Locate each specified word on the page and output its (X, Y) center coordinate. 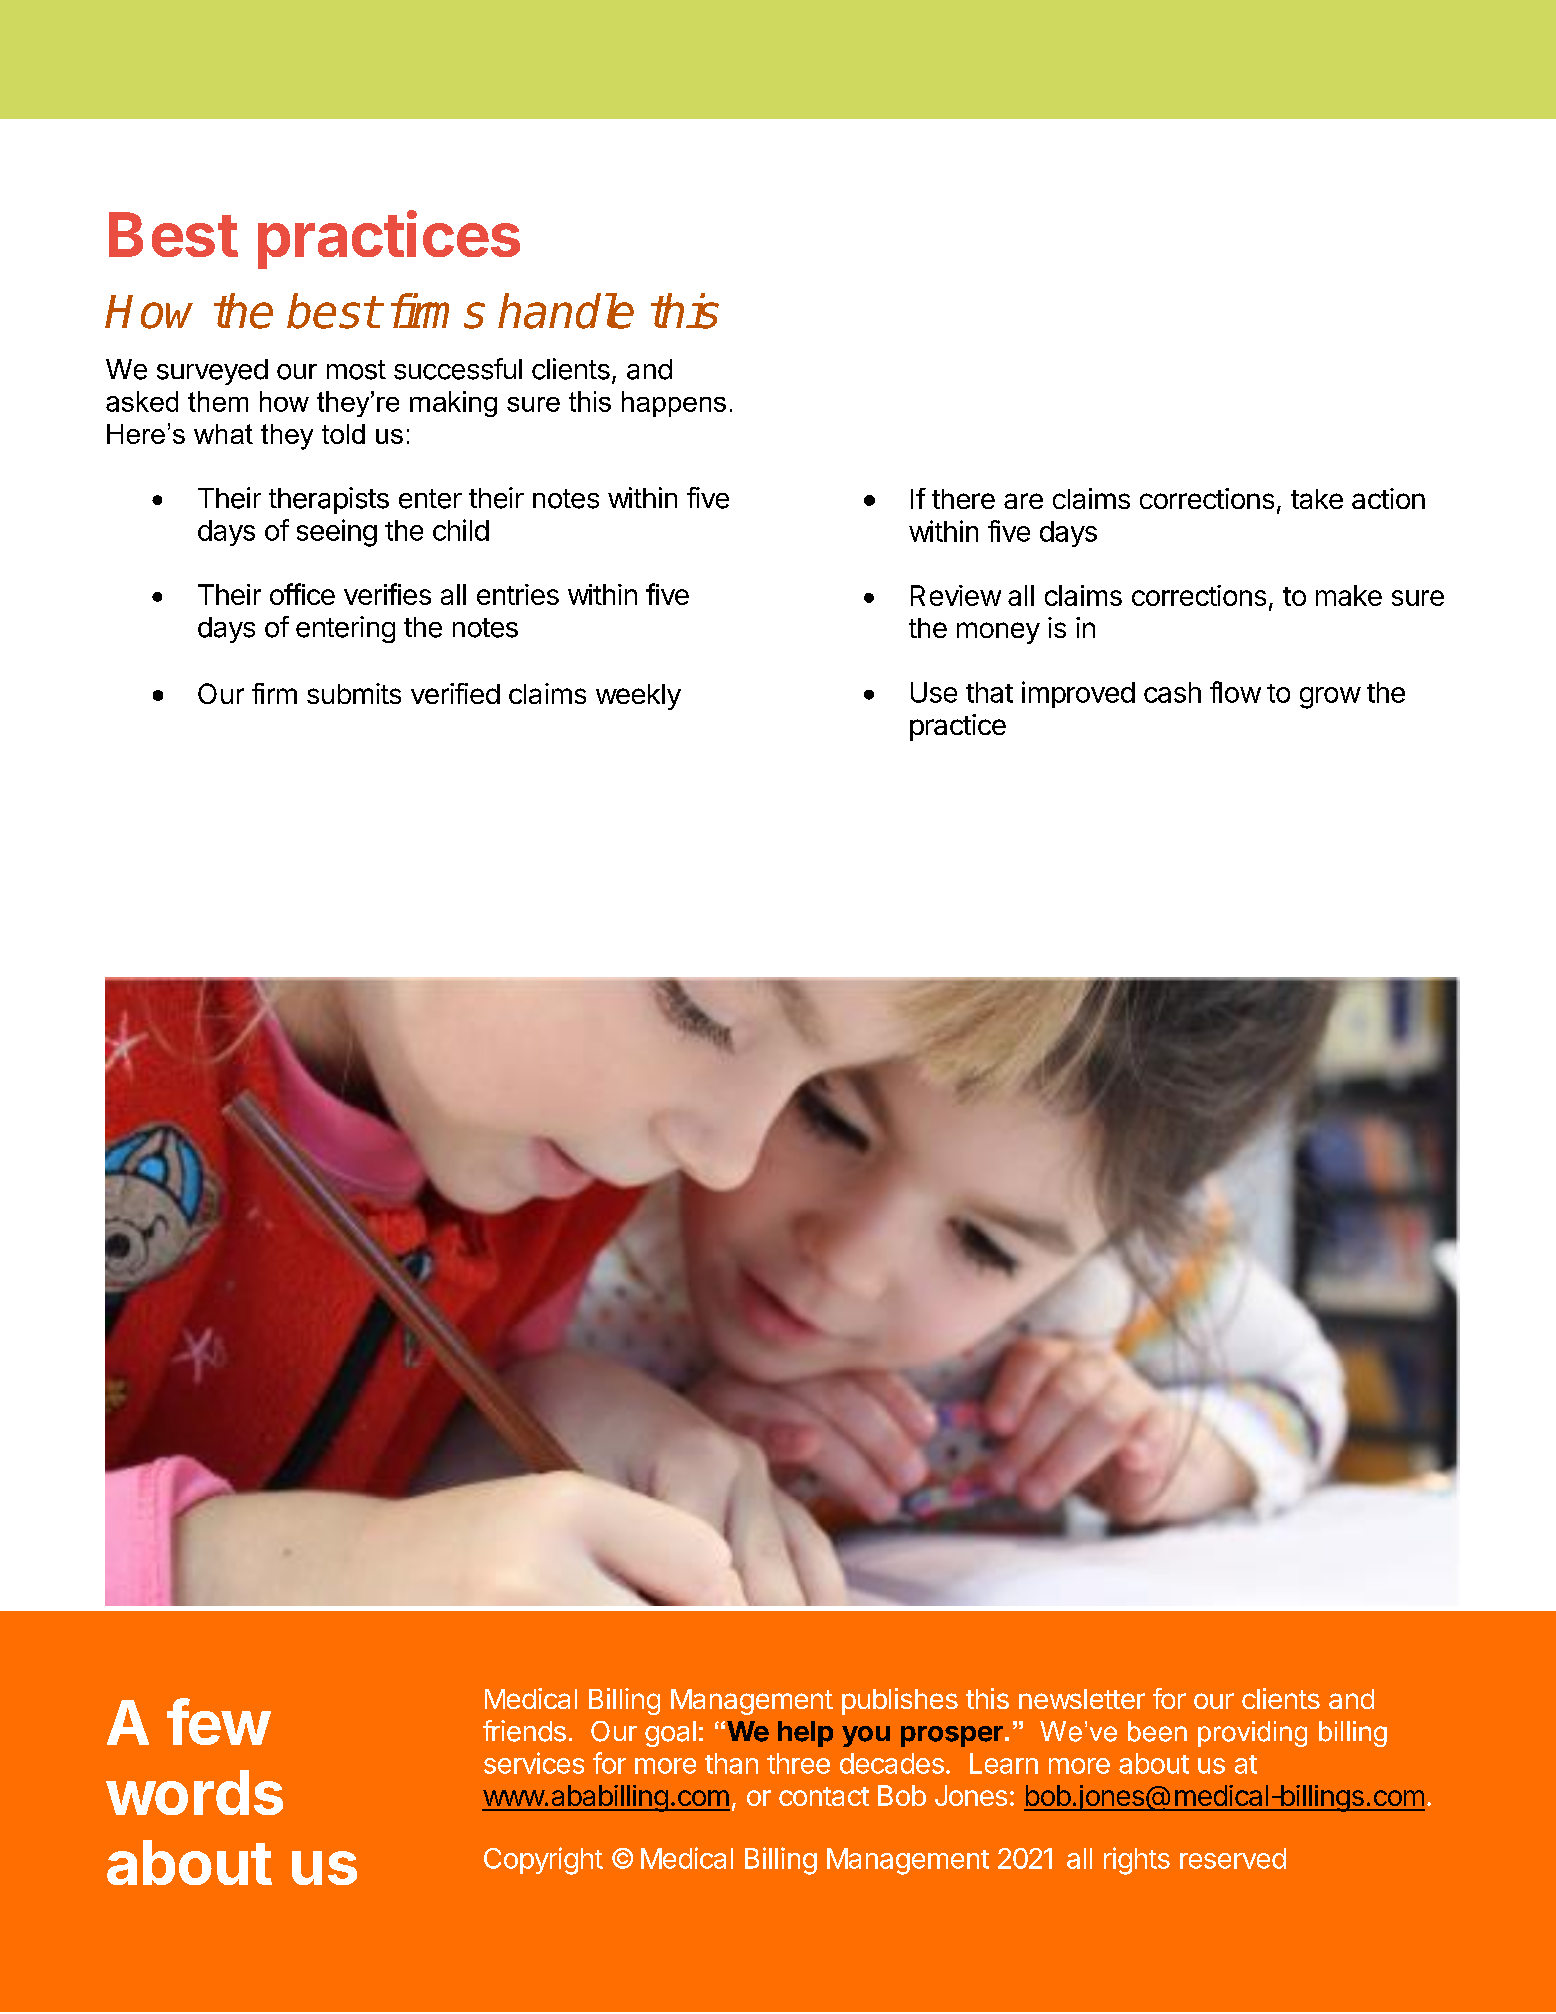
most (356, 370)
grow (1330, 698)
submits (354, 693)
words (194, 1792)
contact (824, 1796)
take (1317, 499)
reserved (1233, 1858)
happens (674, 404)
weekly (638, 697)
